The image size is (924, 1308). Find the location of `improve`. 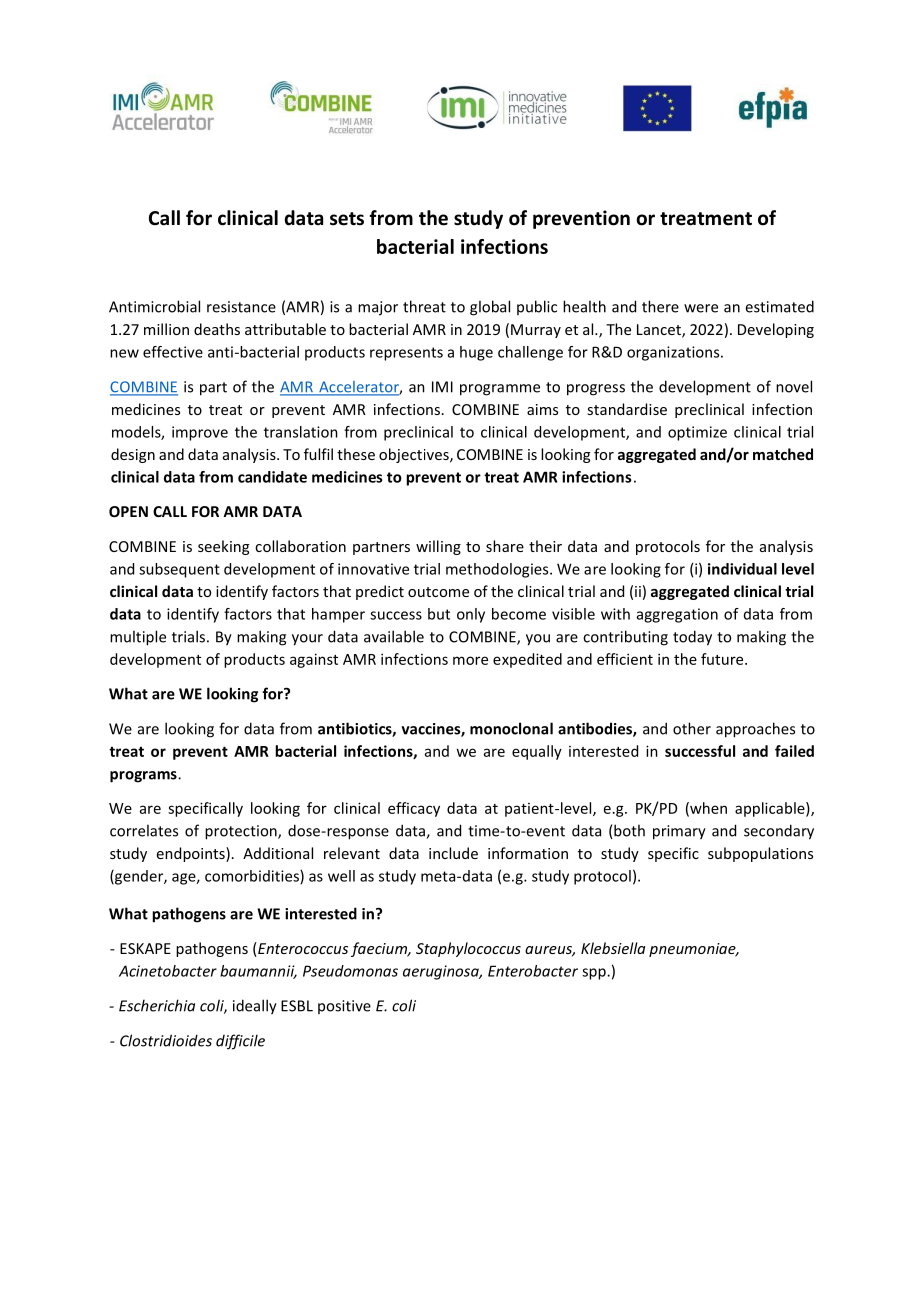

improve is located at coordinates (200, 433).
